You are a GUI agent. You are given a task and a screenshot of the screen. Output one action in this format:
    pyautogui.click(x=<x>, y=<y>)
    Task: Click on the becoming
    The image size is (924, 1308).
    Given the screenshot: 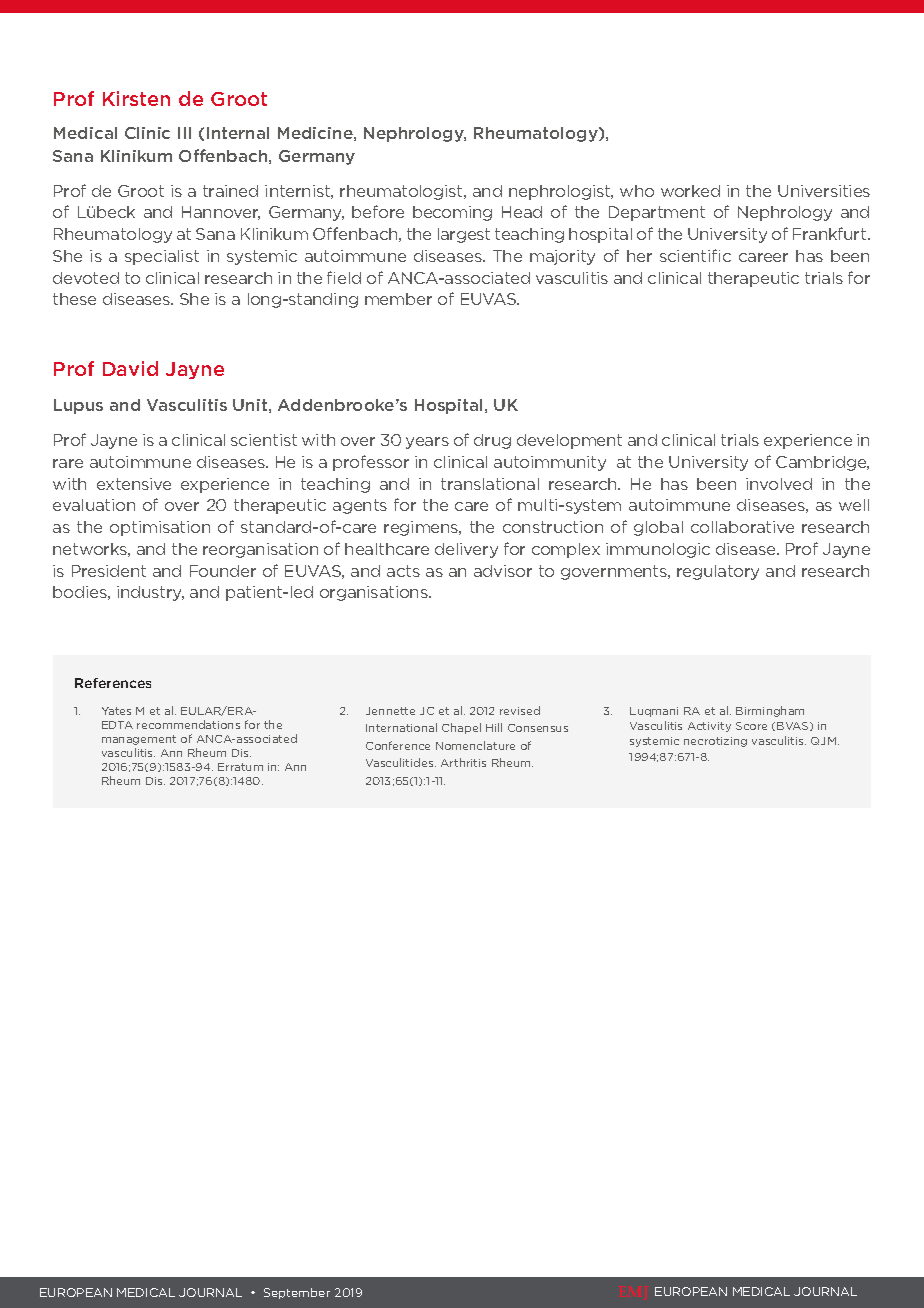 What is the action you would take?
    pyautogui.click(x=452, y=213)
